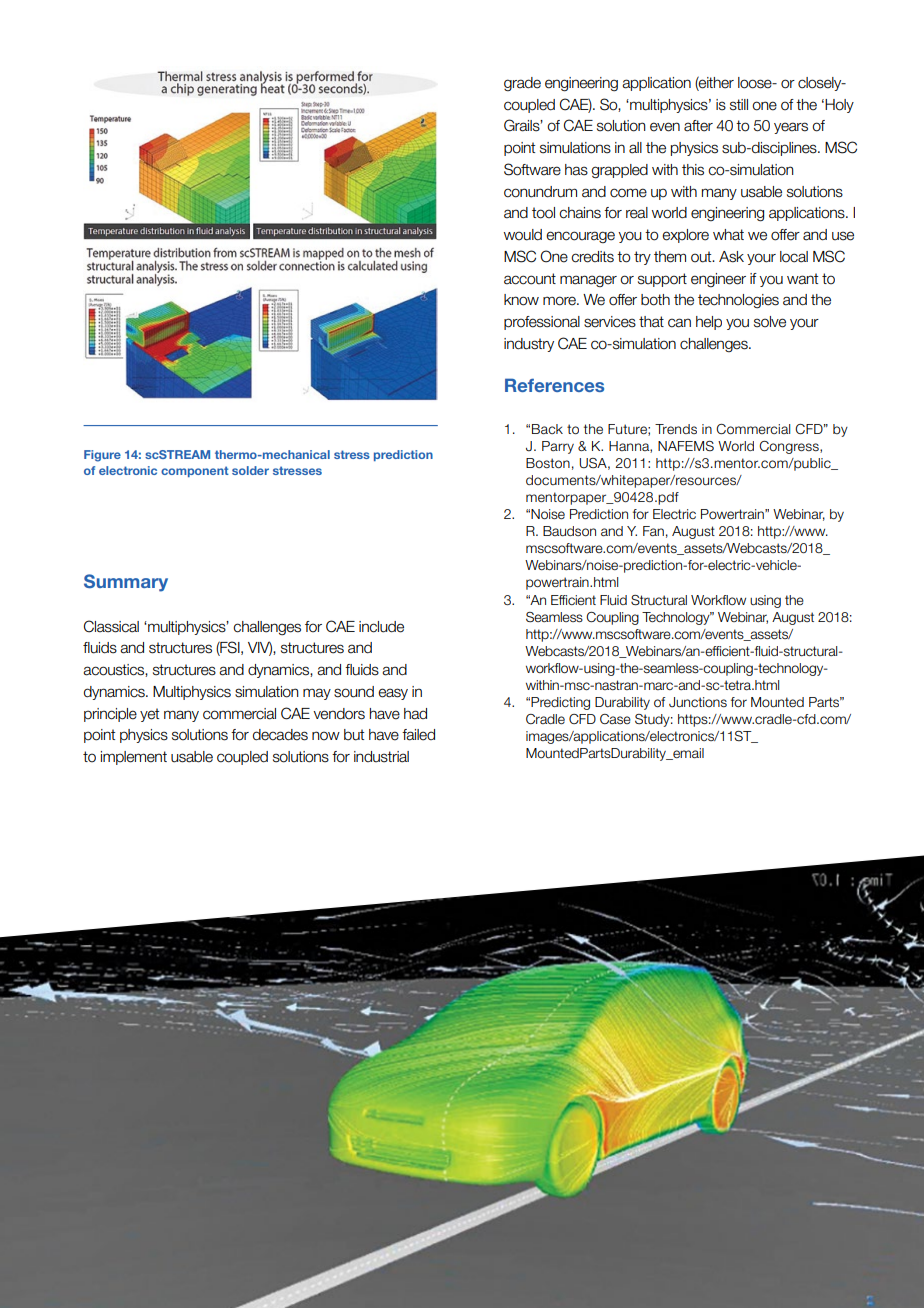 Image resolution: width=924 pixels, height=1308 pixels. Describe the element at coordinates (126, 583) in the image. I see `Summary` at that location.
